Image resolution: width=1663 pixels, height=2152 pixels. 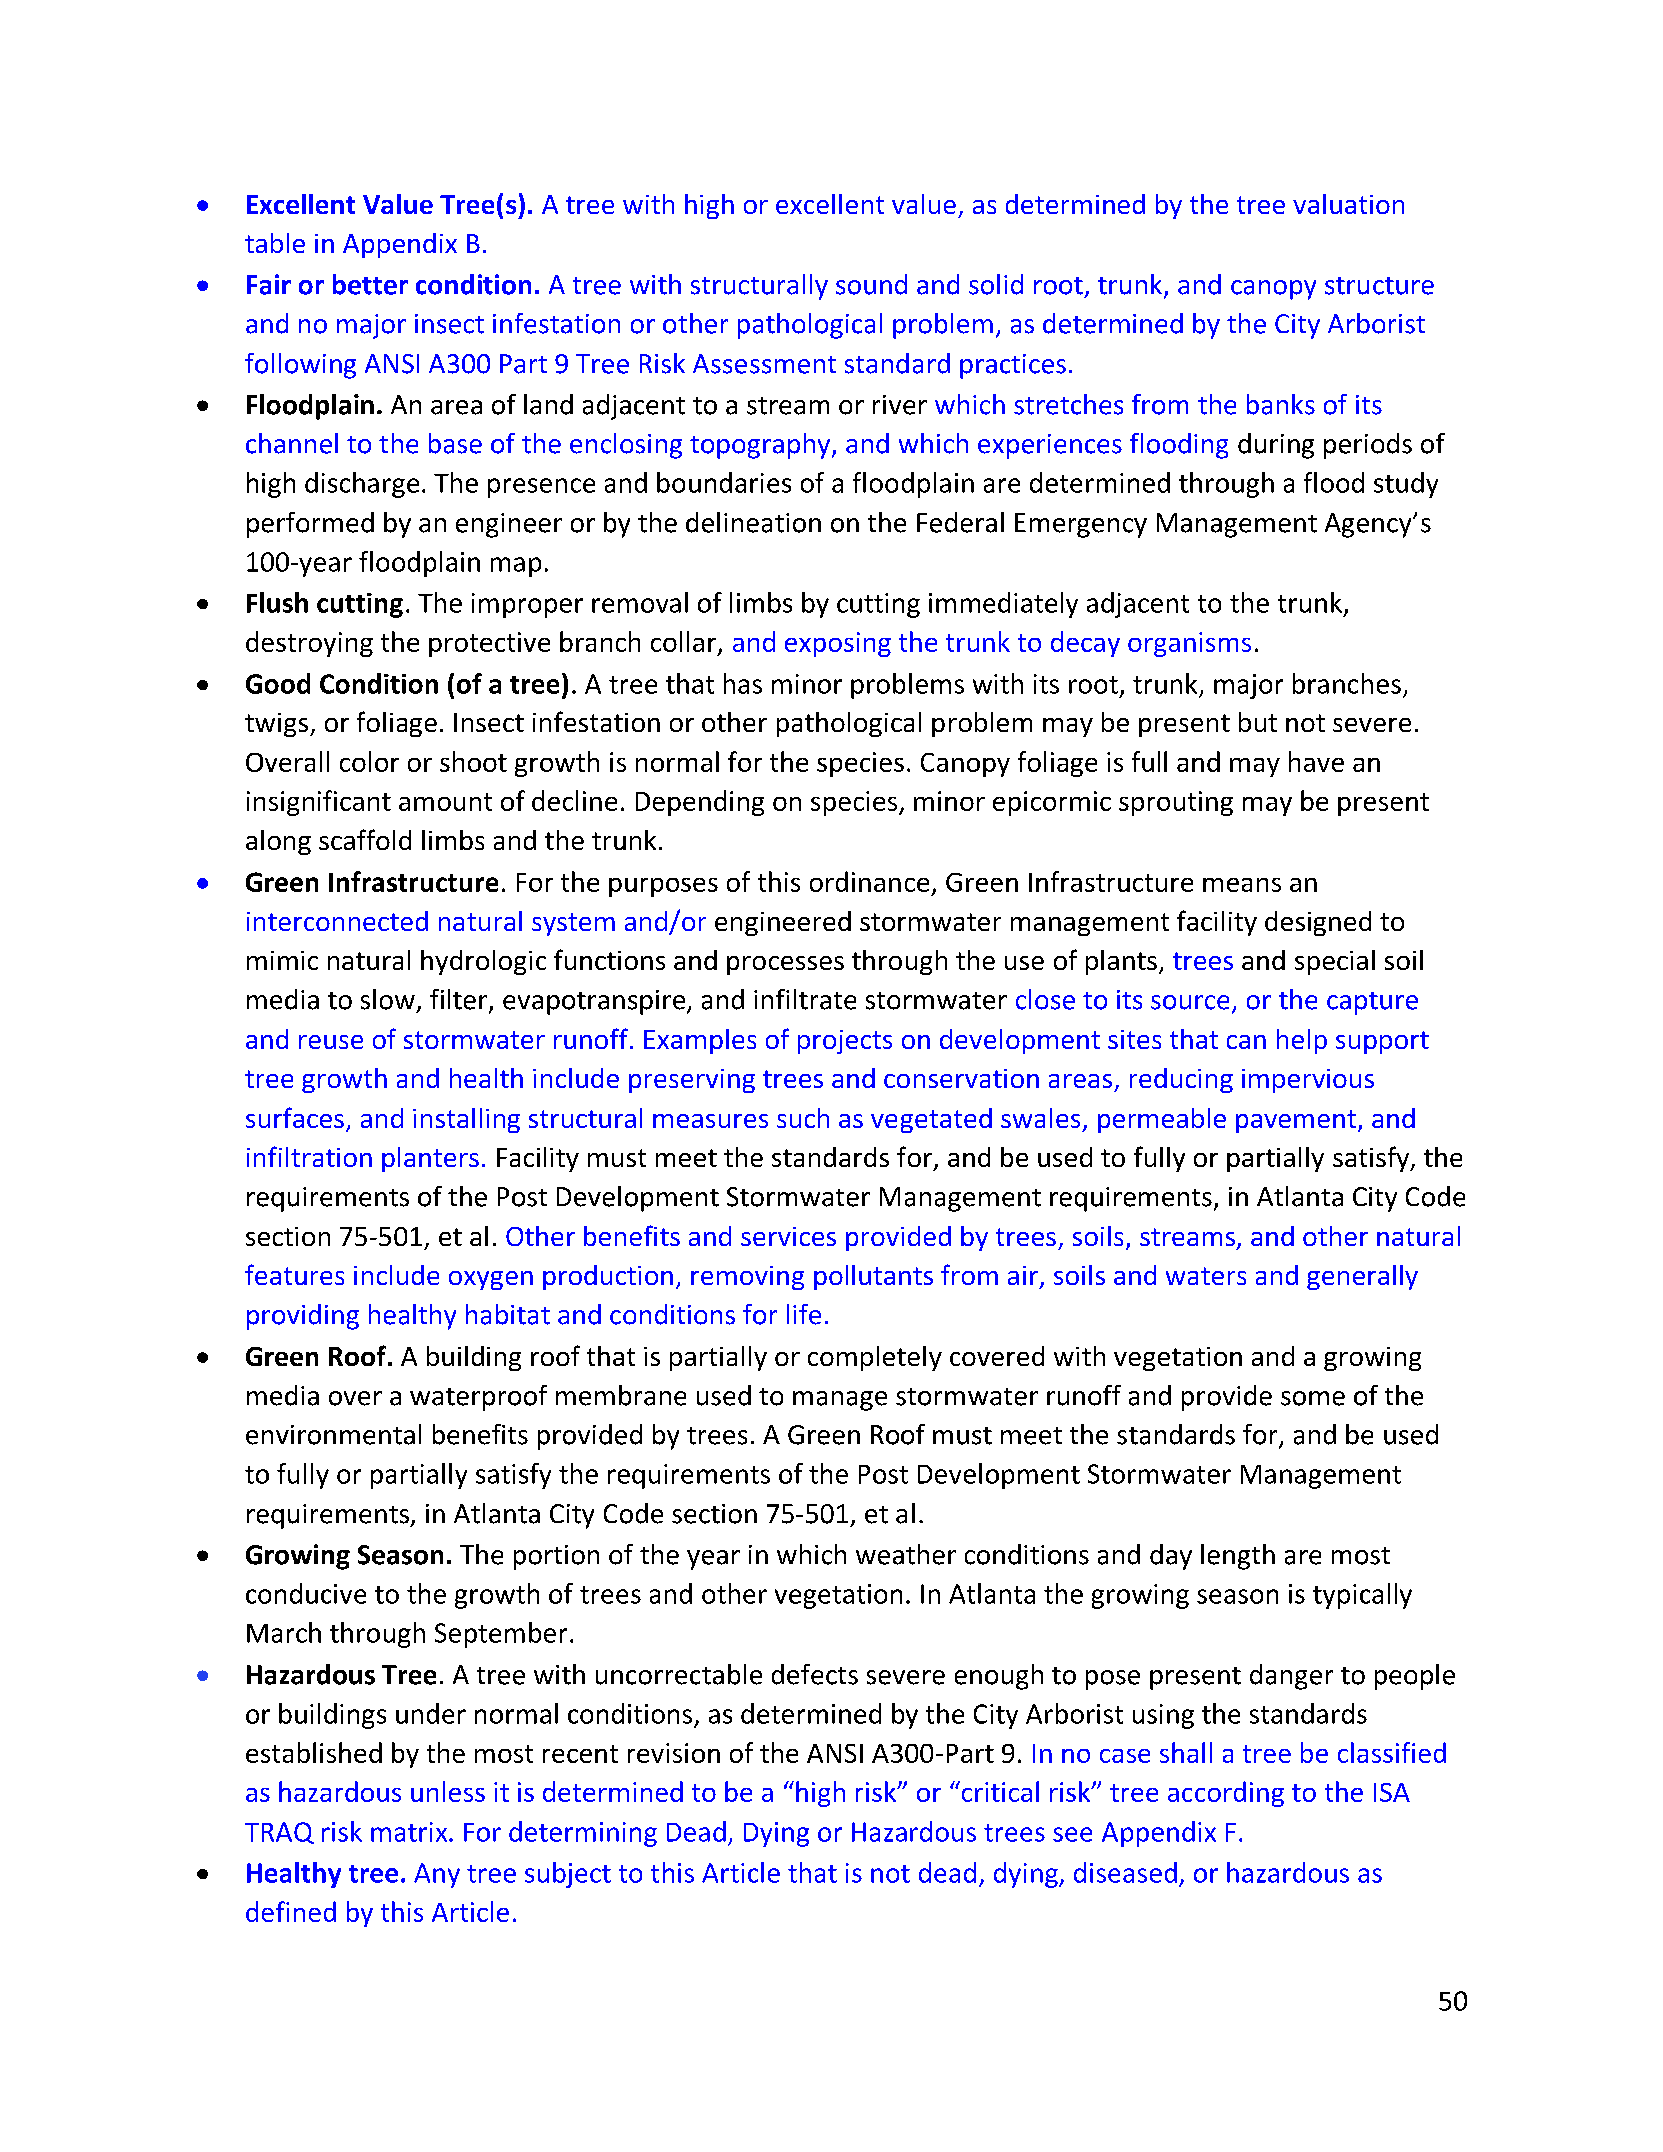 What do you see at coordinates (1348, 204) in the image?
I see `valuation` at bounding box center [1348, 204].
